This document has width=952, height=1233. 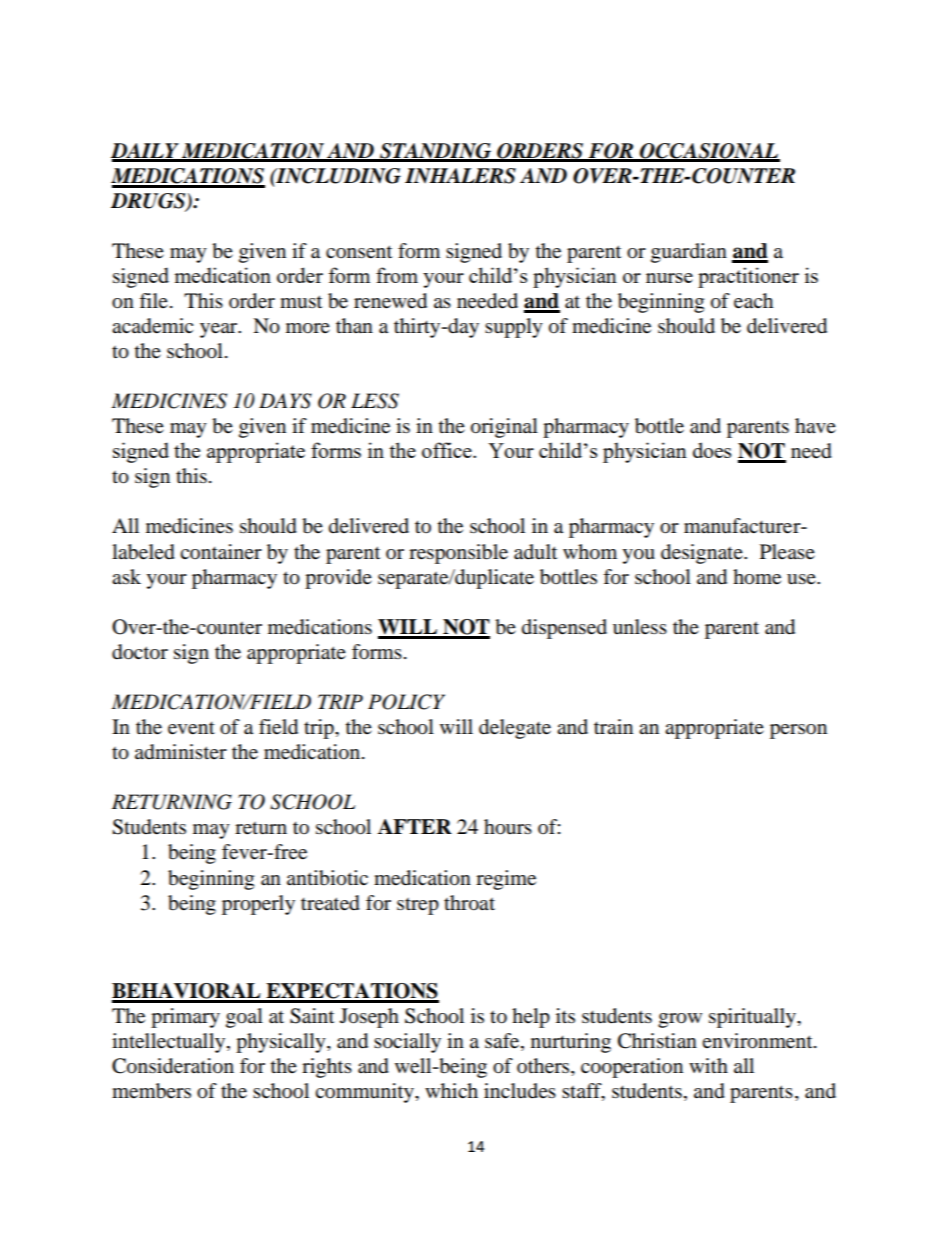 What do you see at coordinates (173, 1066) in the document?
I see `Consideration` at bounding box center [173, 1066].
